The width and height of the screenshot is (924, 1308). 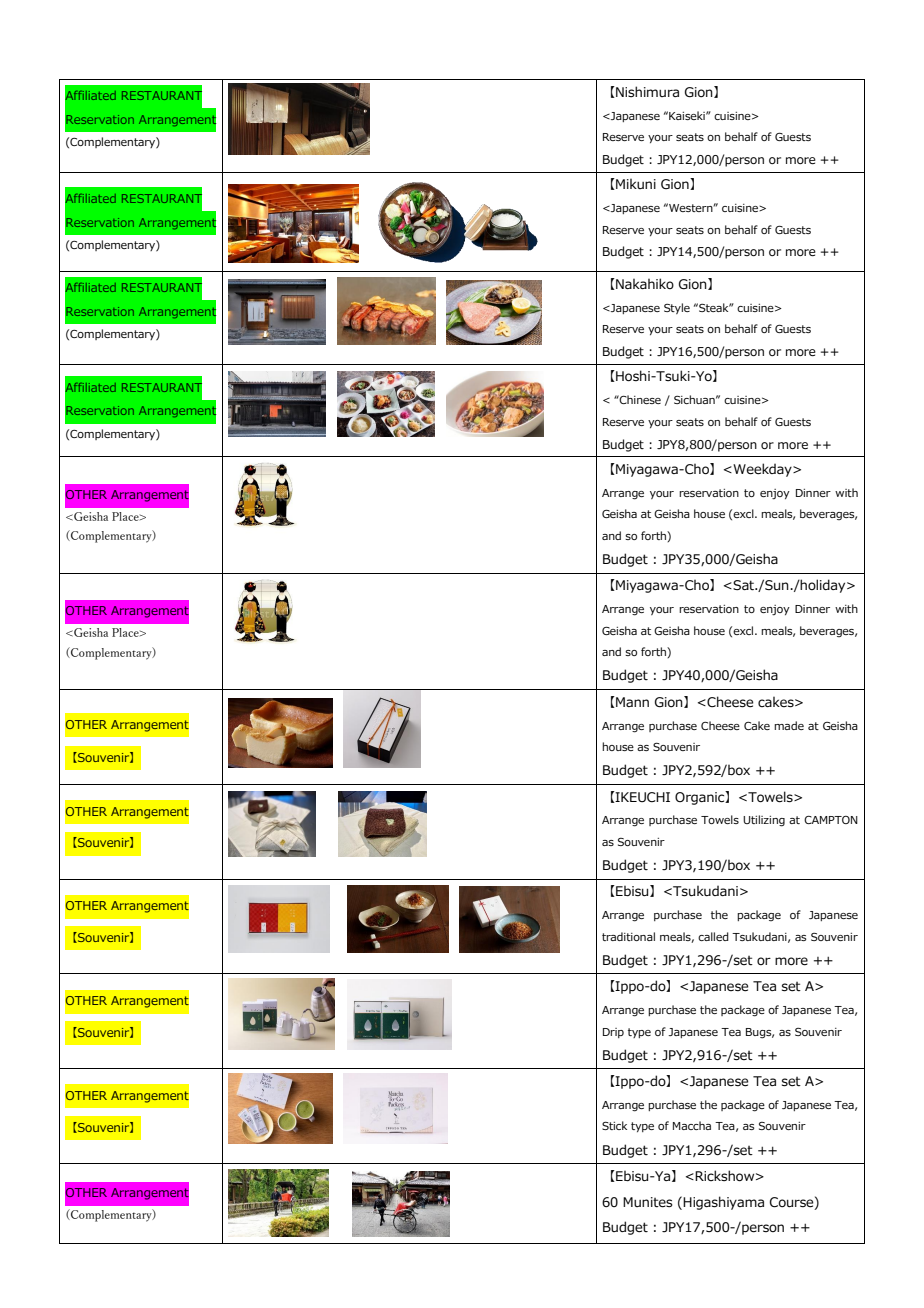 I want to click on traditional, so click(x=628, y=936).
